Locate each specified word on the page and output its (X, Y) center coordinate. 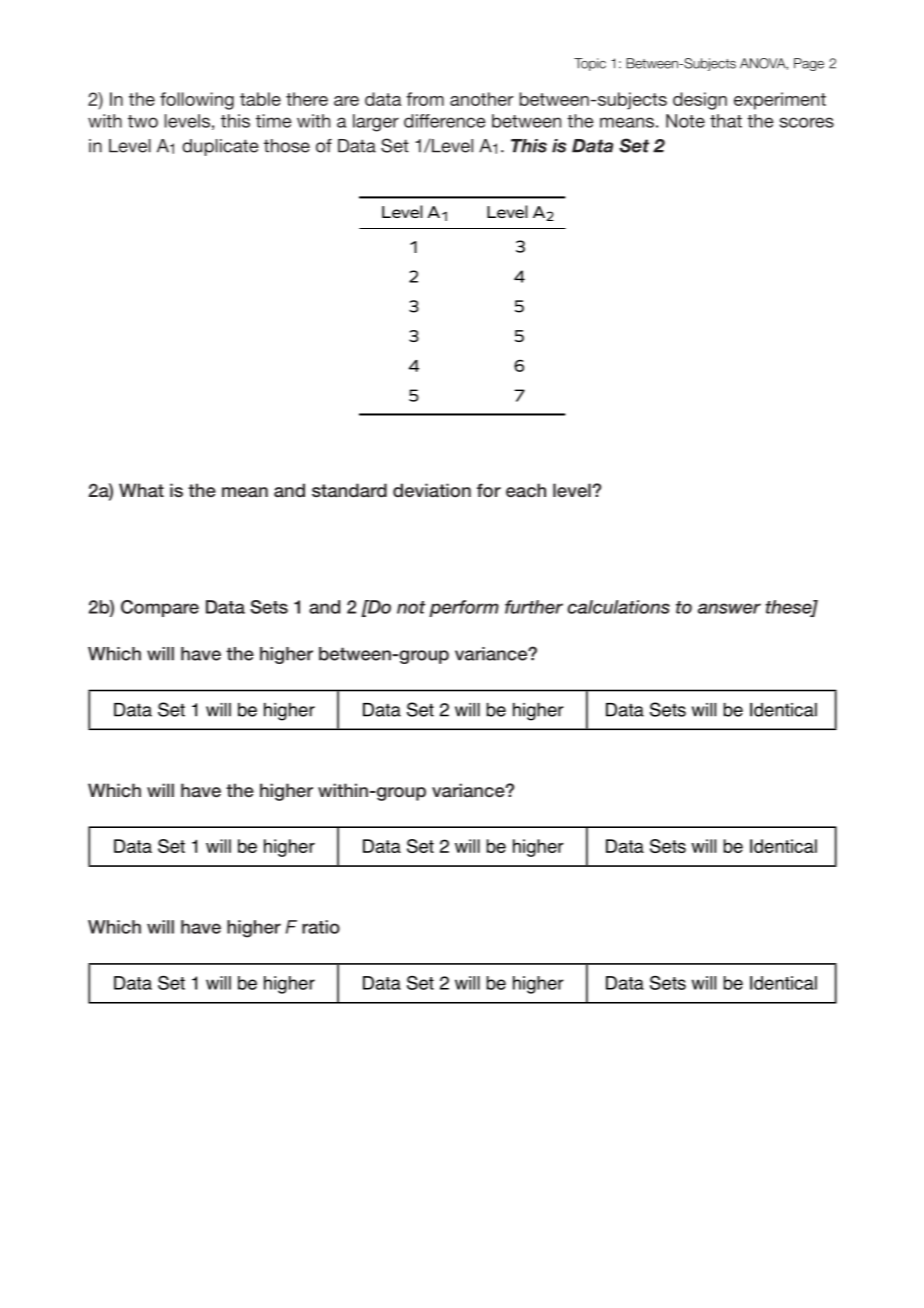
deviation (432, 490)
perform (464, 608)
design (700, 101)
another (481, 99)
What (141, 490)
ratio (321, 927)
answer (729, 608)
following (197, 101)
